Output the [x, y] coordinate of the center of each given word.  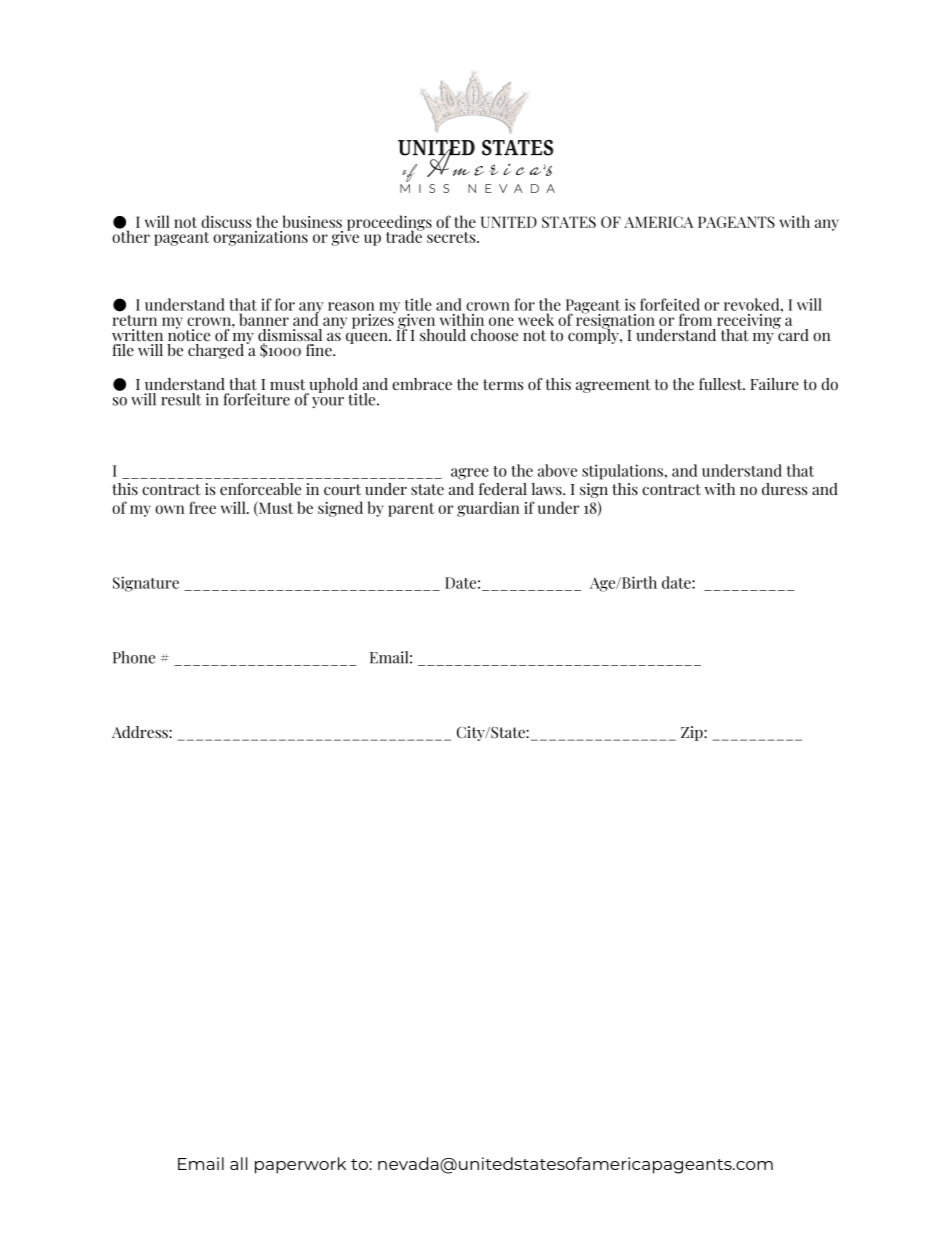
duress [784, 489]
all [238, 1163]
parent [411, 510]
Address [141, 732]
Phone [134, 657]
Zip [693, 733]
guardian [488, 509]
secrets [452, 237]
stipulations [623, 472]
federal [503, 489]
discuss [226, 221]
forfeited [670, 304]
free [202, 507]
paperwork [300, 1165]
